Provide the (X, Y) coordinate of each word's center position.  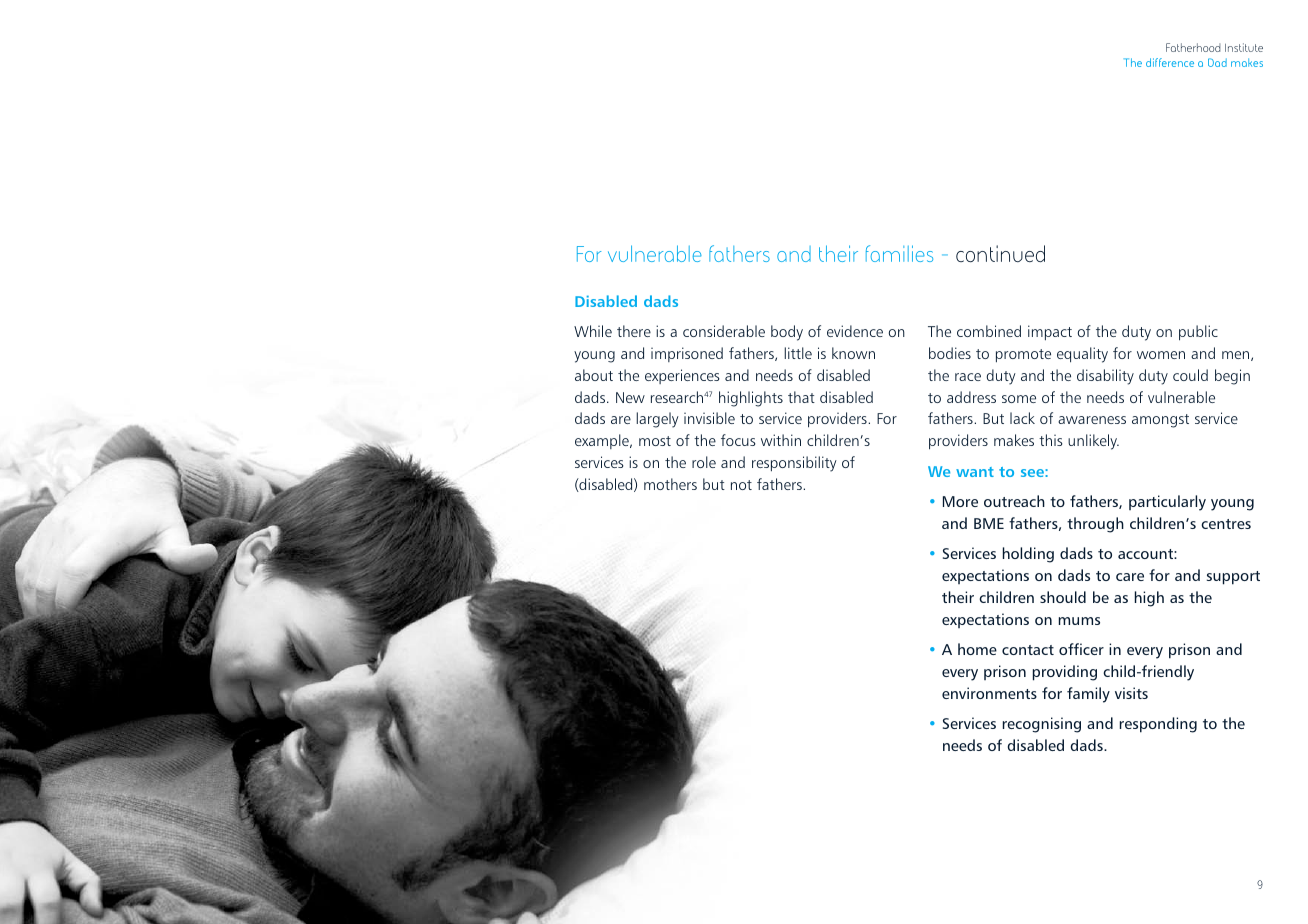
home (977, 649)
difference (1170, 62)
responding (1158, 725)
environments (989, 693)
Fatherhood (1193, 47)
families (899, 253)
